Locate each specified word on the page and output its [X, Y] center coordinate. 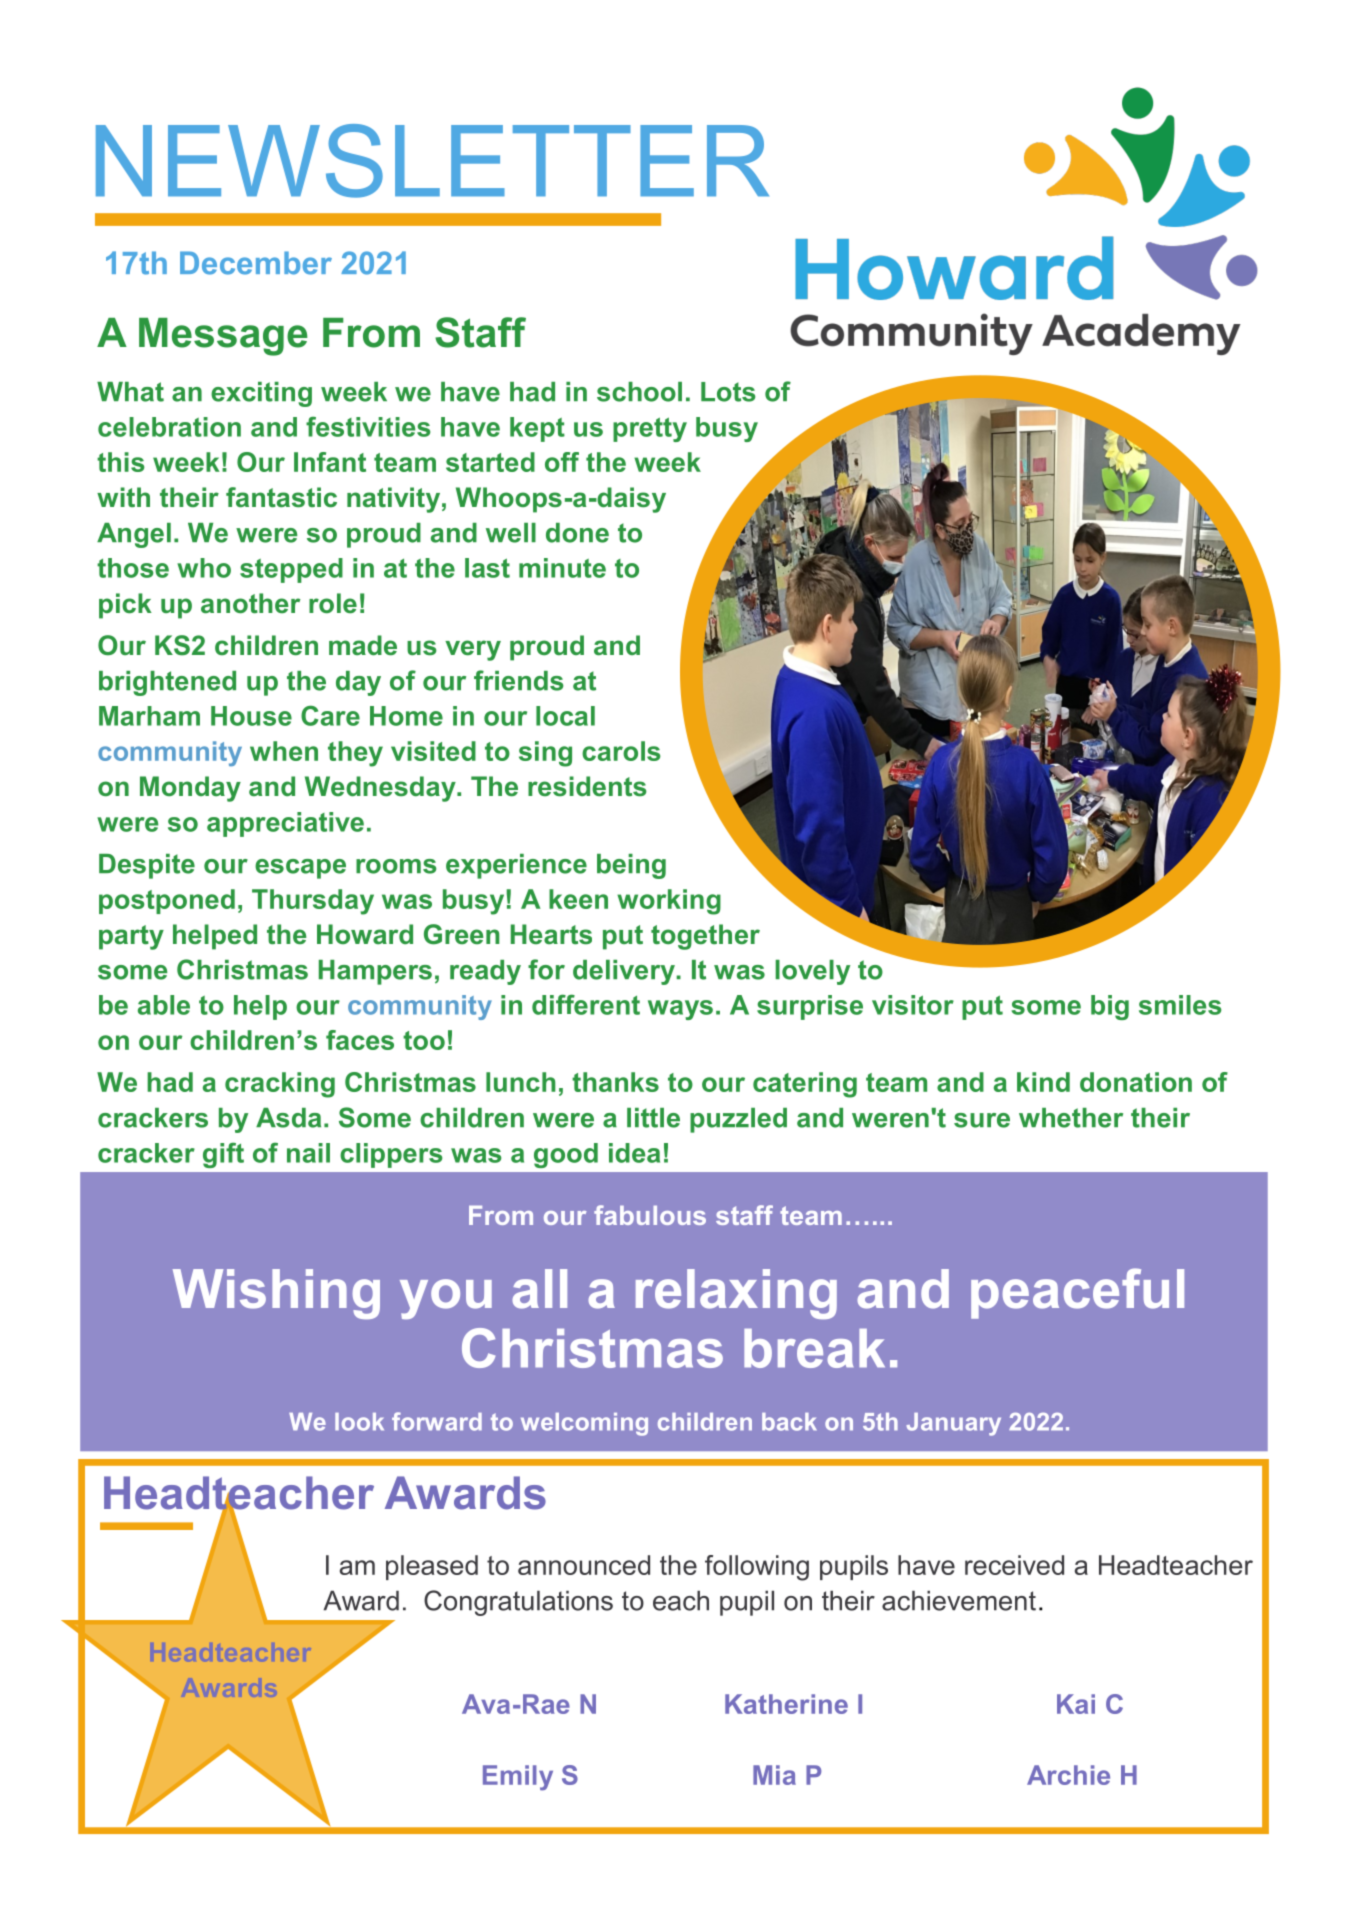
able [164, 1005]
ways [680, 1010]
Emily [518, 1778]
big [1110, 1007]
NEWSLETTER [432, 161]
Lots [728, 392]
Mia [774, 1775]
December [256, 263]
